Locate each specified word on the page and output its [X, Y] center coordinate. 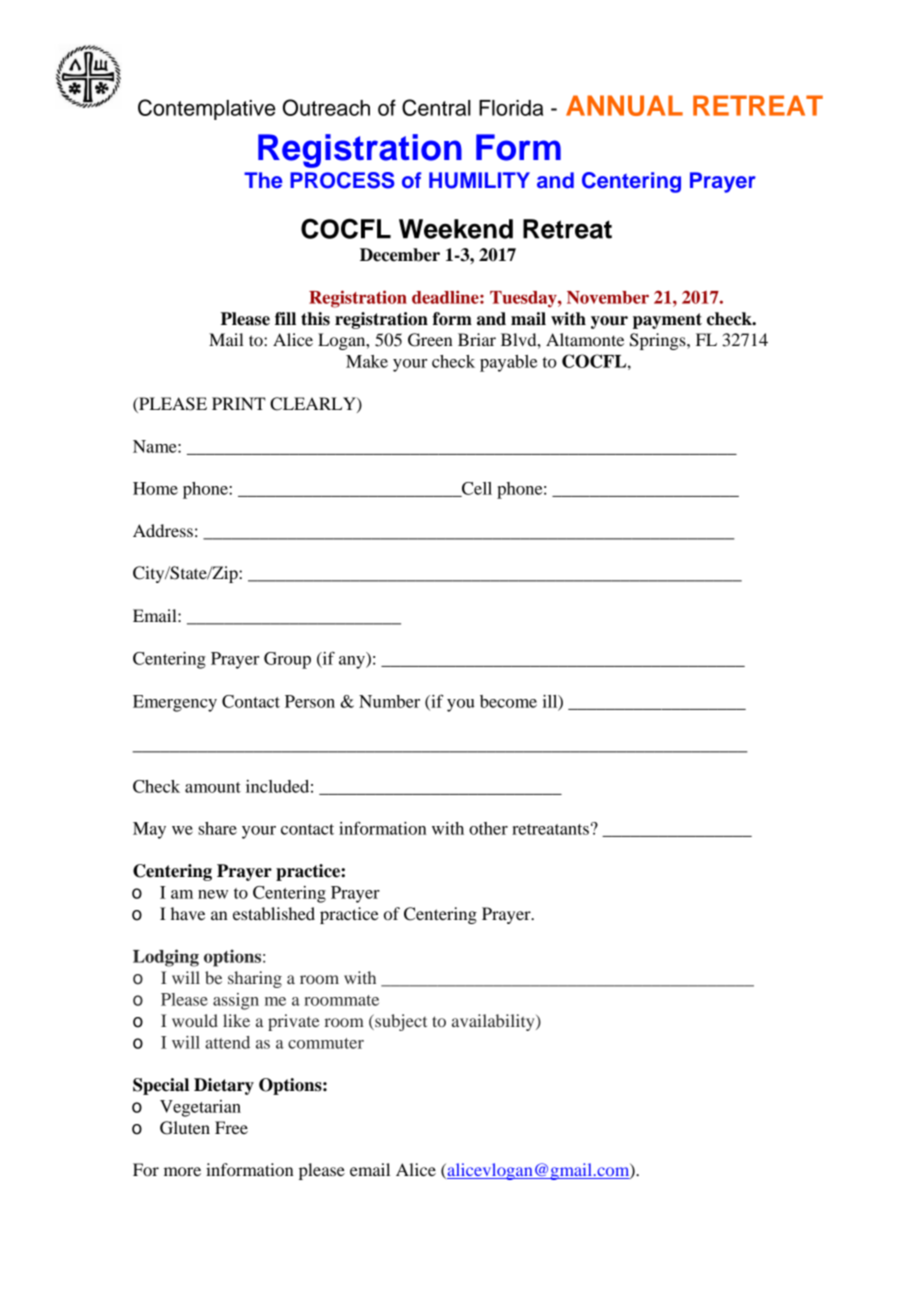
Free [231, 1127]
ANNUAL [624, 105]
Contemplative [206, 109]
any [353, 662]
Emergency [175, 703]
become [508, 701]
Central [436, 107]
